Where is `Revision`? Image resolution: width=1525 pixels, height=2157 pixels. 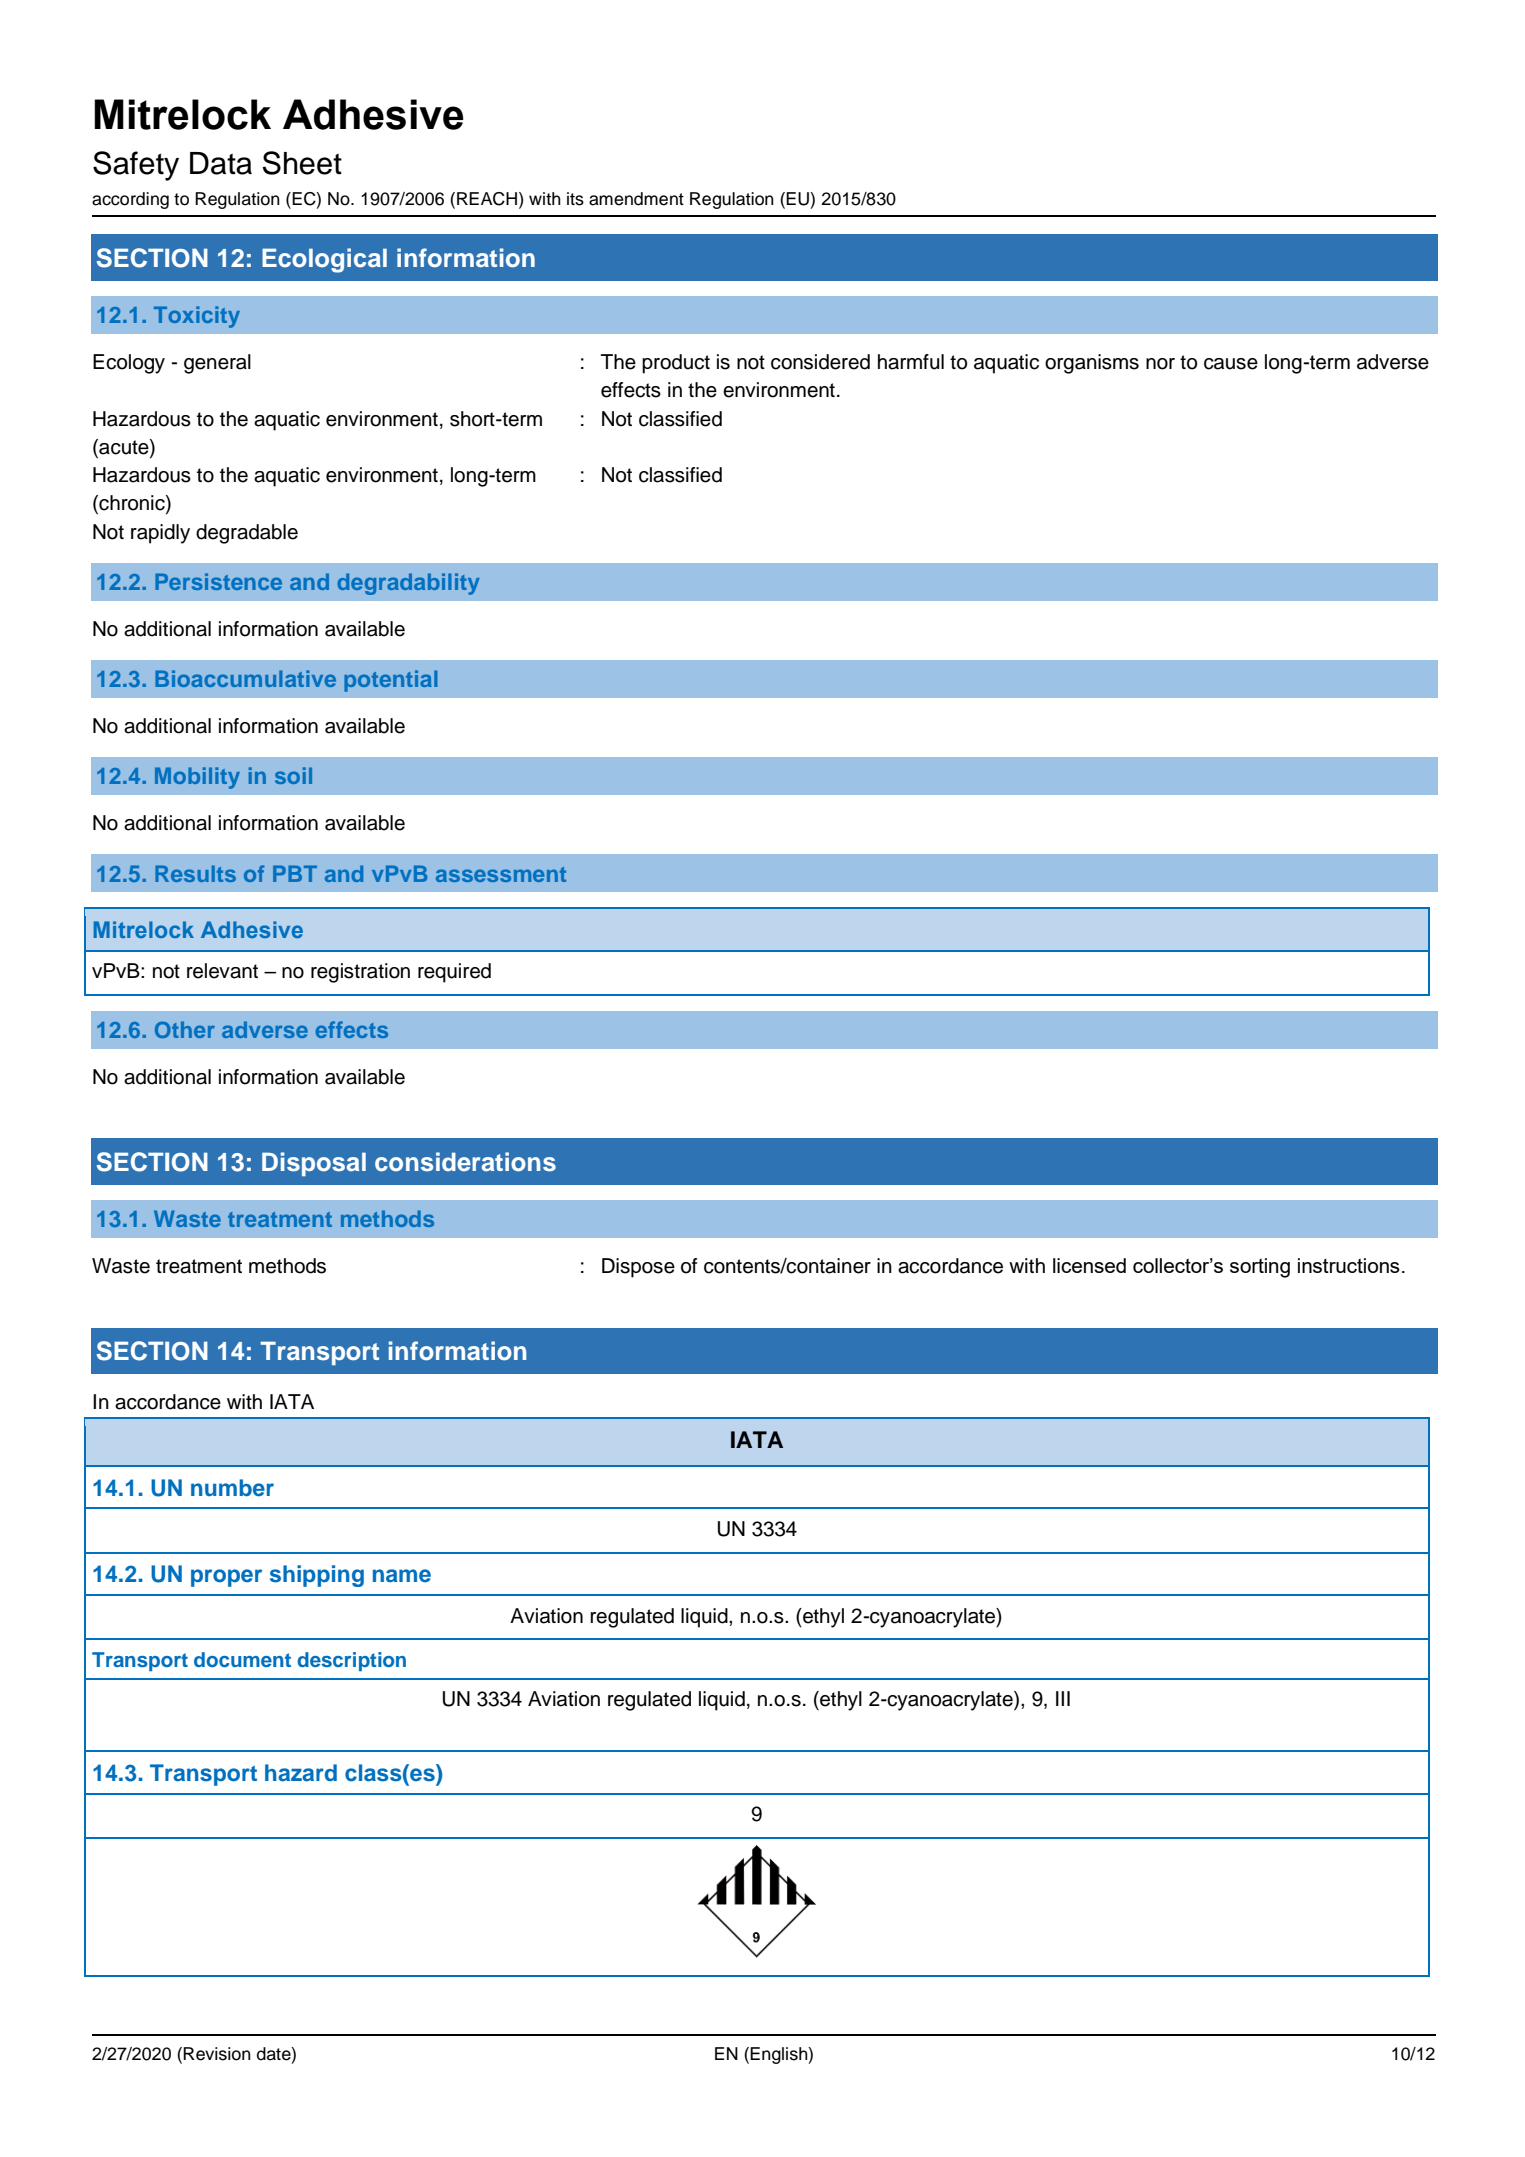 Revision is located at coordinates (217, 2054).
